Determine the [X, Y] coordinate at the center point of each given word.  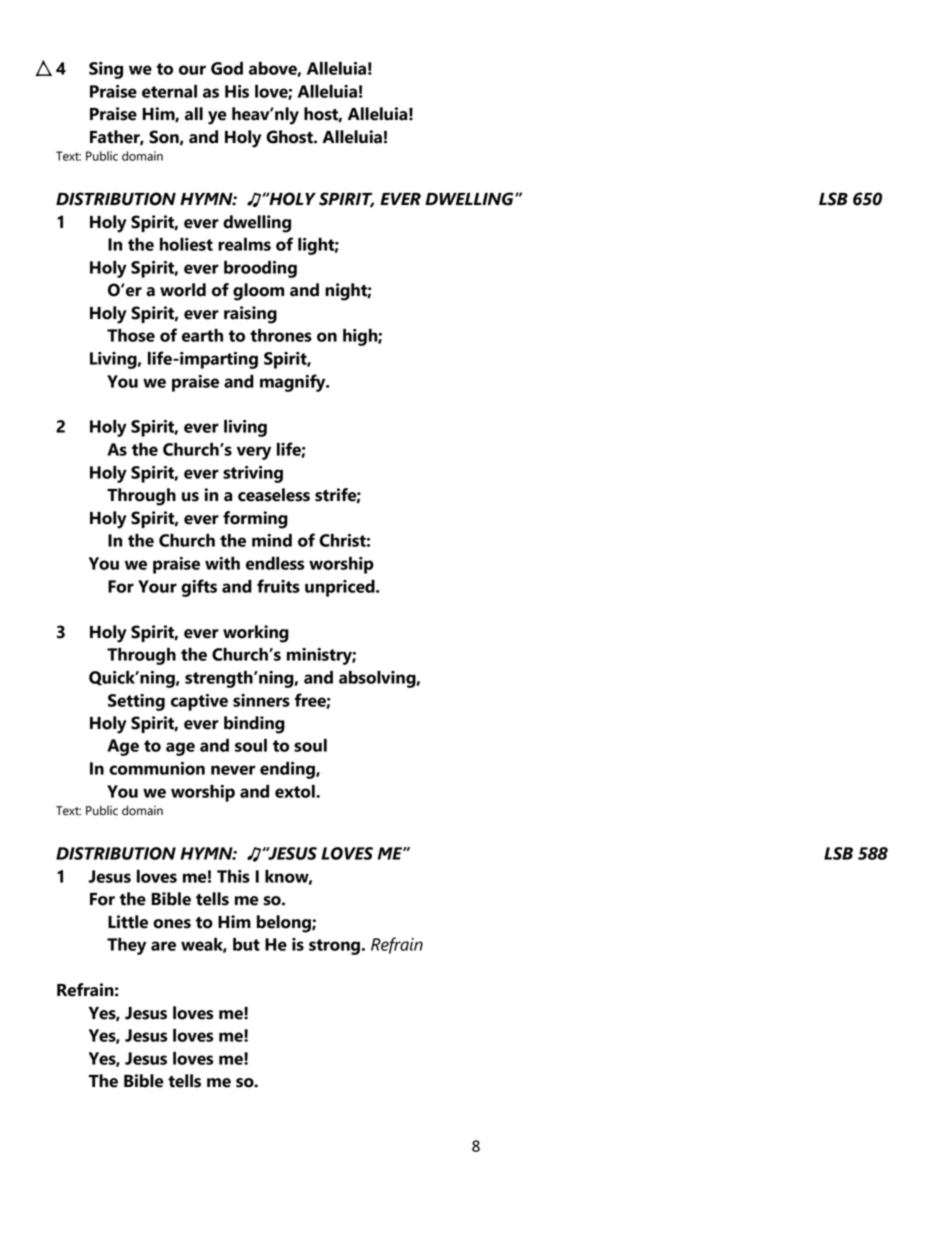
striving [253, 474]
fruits [278, 586]
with [222, 563]
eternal [169, 91]
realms [244, 244]
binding [254, 725]
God [227, 68]
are [163, 946]
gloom [258, 292]
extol [296, 791]
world [183, 290]
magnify [294, 383]
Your [157, 586]
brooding [260, 269]
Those [131, 335]
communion [157, 768]
